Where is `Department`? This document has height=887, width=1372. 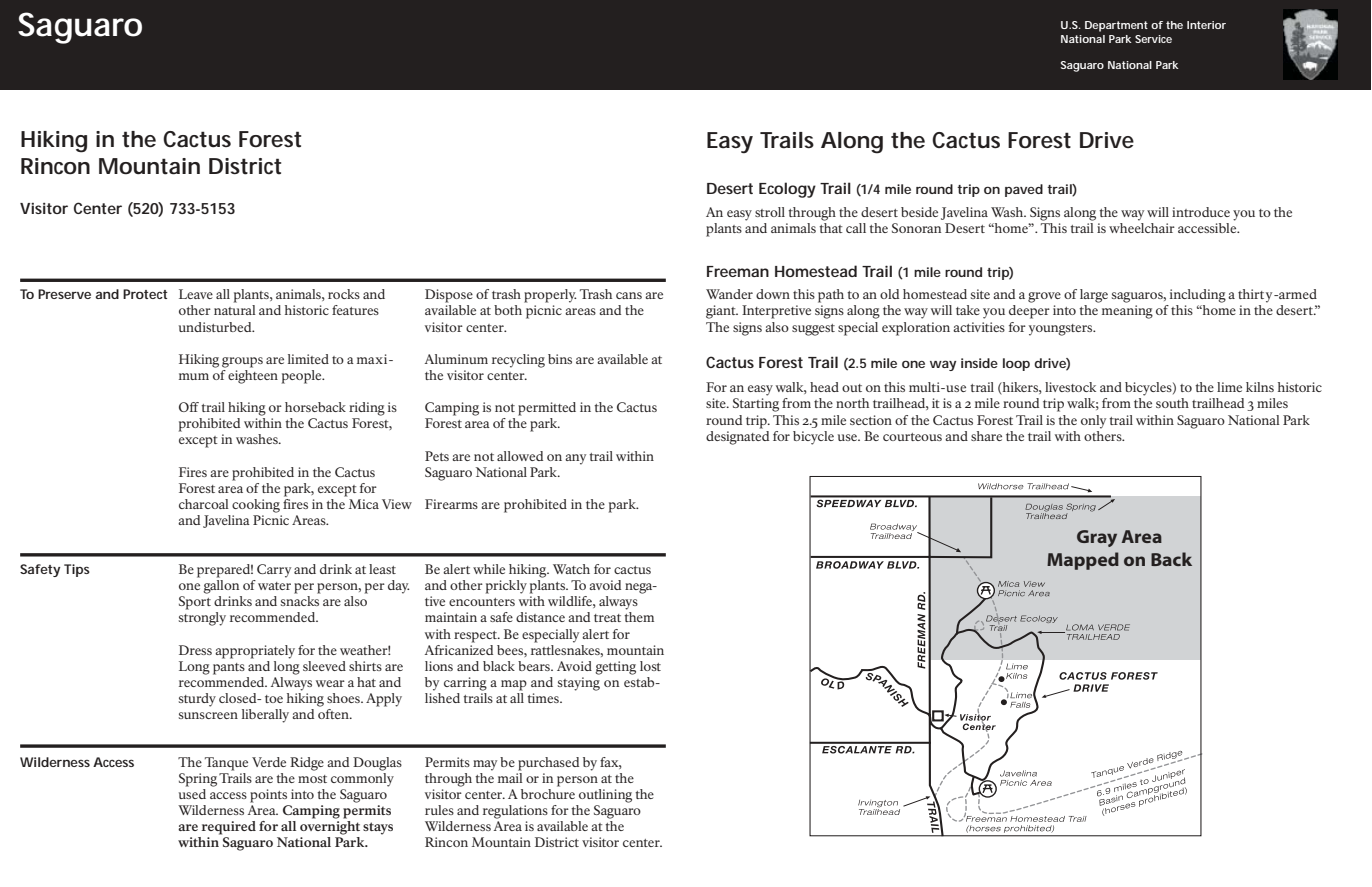 Department is located at coordinates (1116, 26).
